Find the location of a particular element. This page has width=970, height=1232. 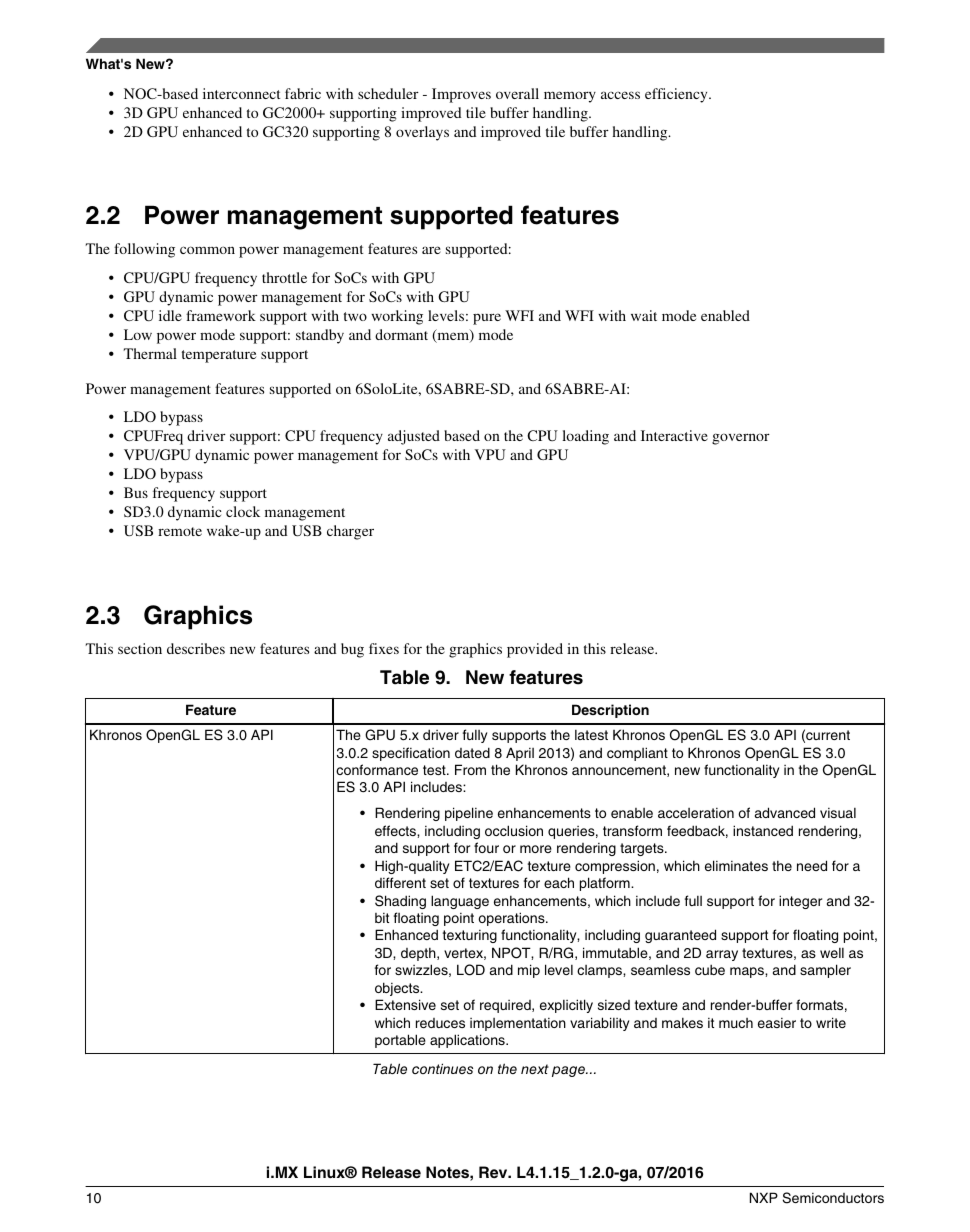

interconnect is located at coordinates (241, 93).
